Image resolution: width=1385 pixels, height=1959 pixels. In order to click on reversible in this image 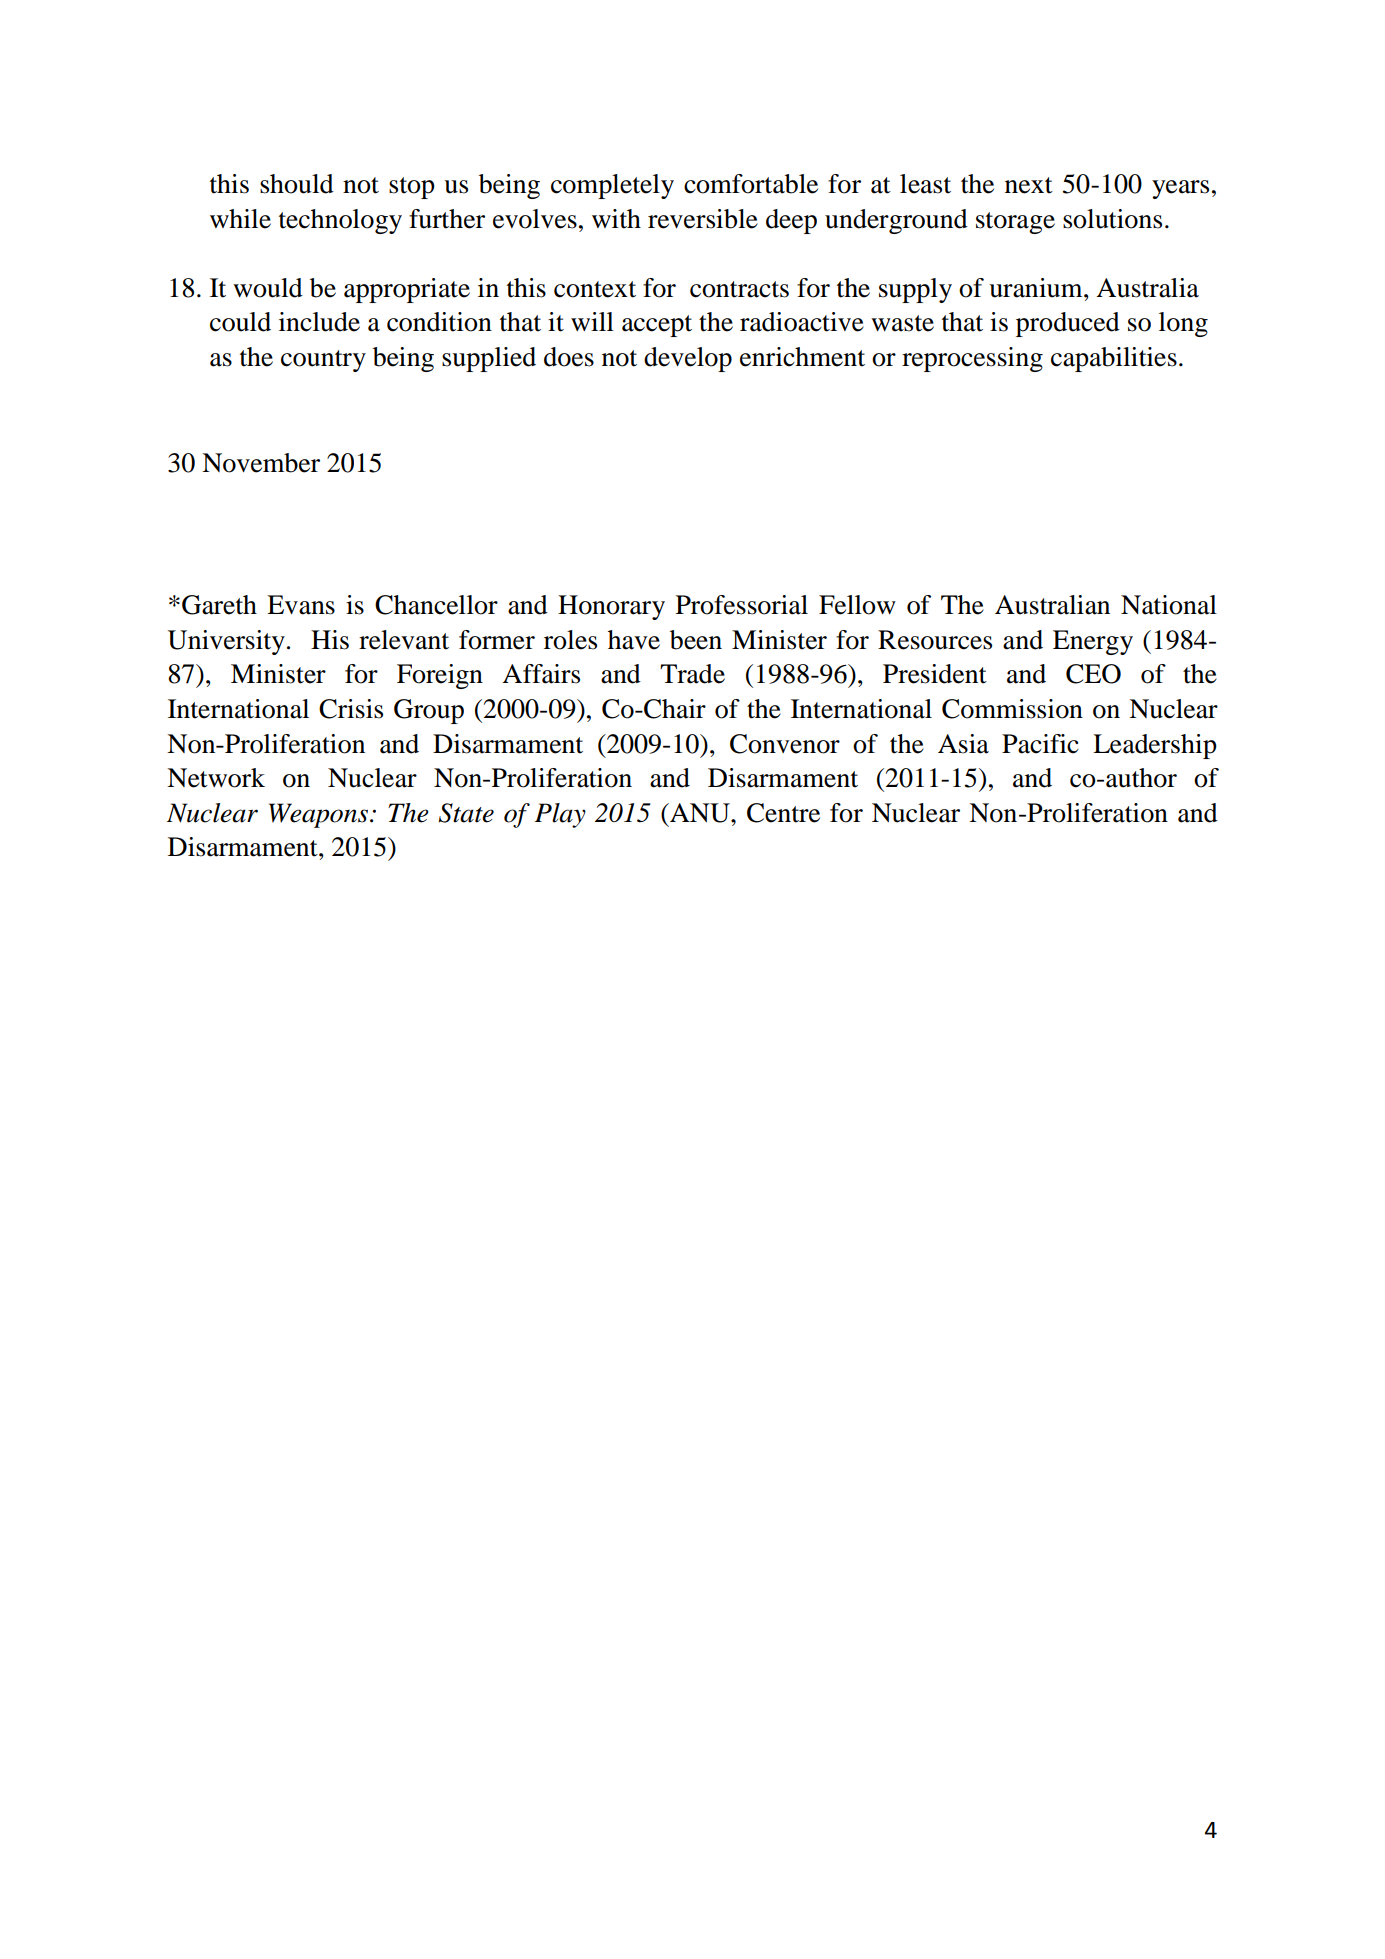, I will do `click(703, 219)`.
